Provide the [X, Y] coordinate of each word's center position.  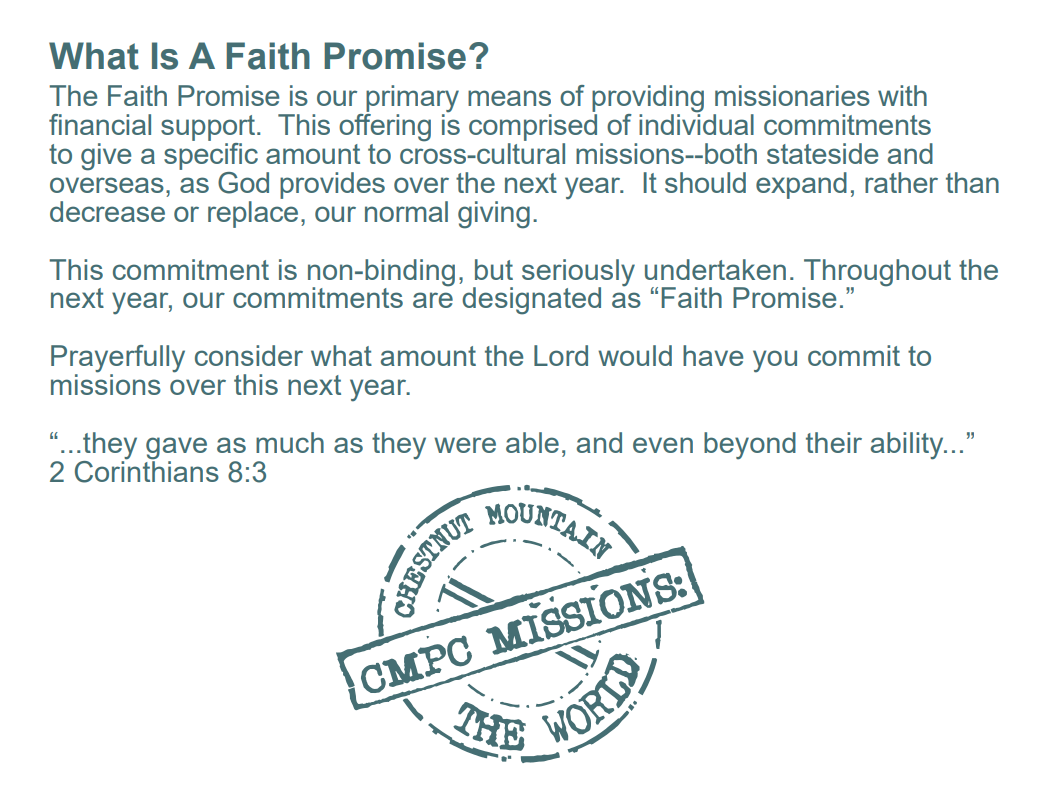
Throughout [876, 273]
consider [249, 355]
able [532, 442]
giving [494, 215]
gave [176, 448]
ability [908, 446]
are [433, 300]
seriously [578, 273]
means [509, 98]
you [775, 361]
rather [901, 182]
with [902, 95]
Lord [561, 355]
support [209, 128]
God [243, 183]
